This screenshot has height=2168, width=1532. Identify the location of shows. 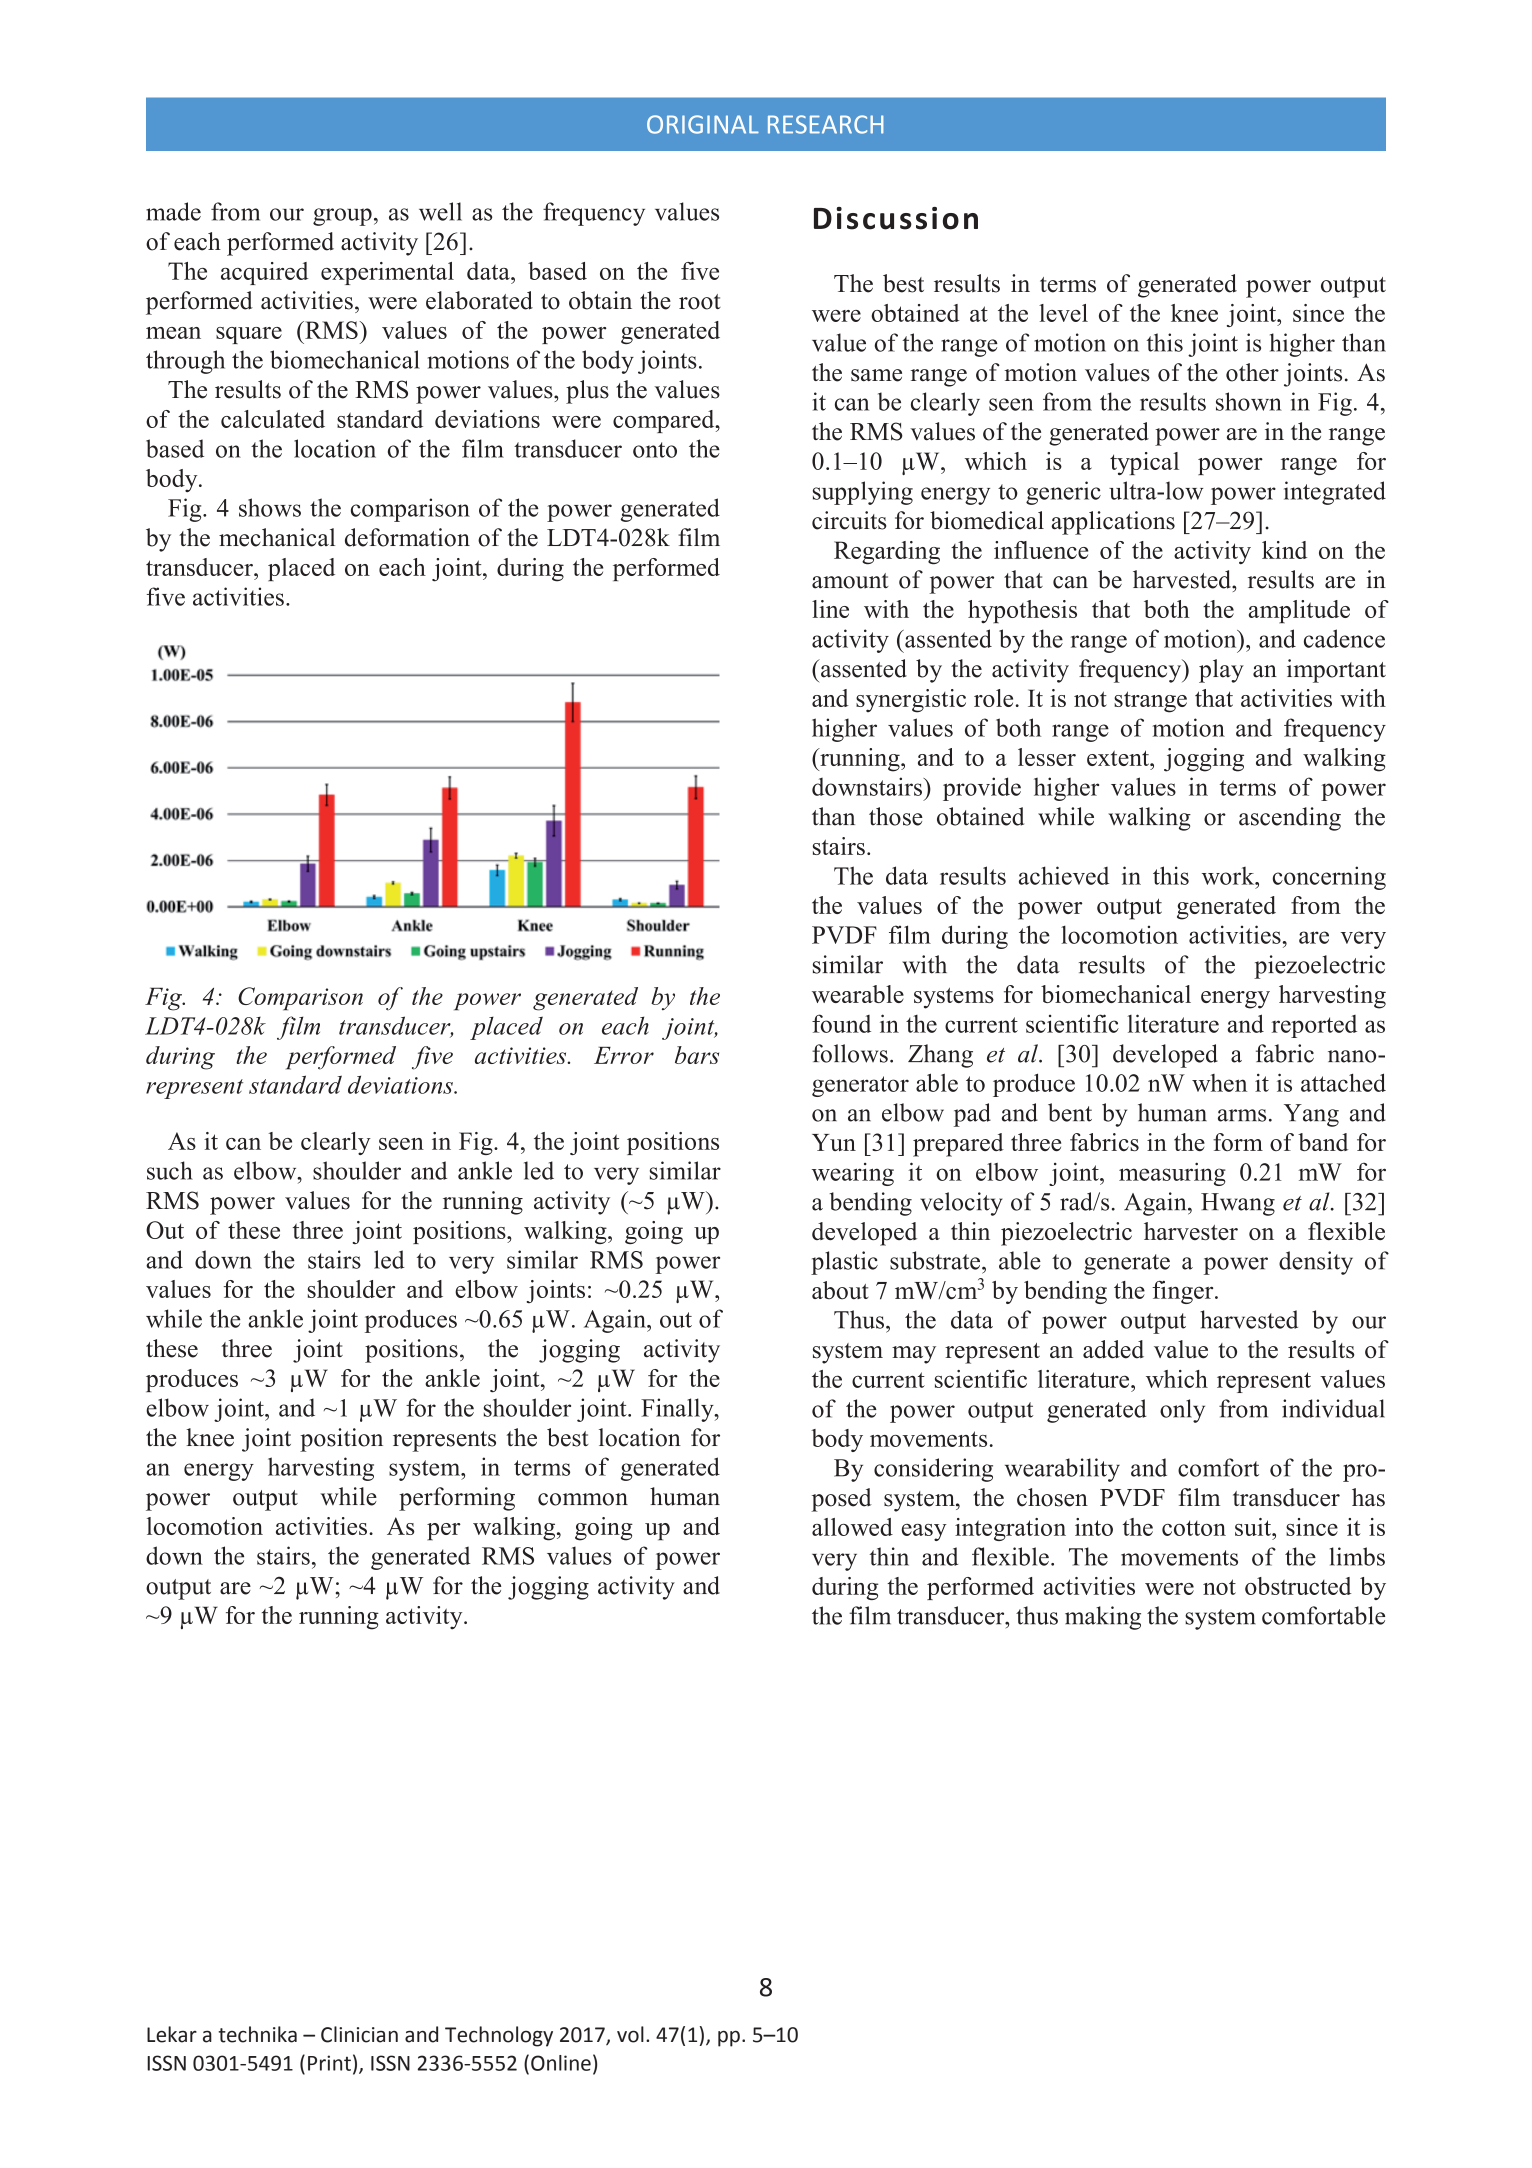
(270, 507).
